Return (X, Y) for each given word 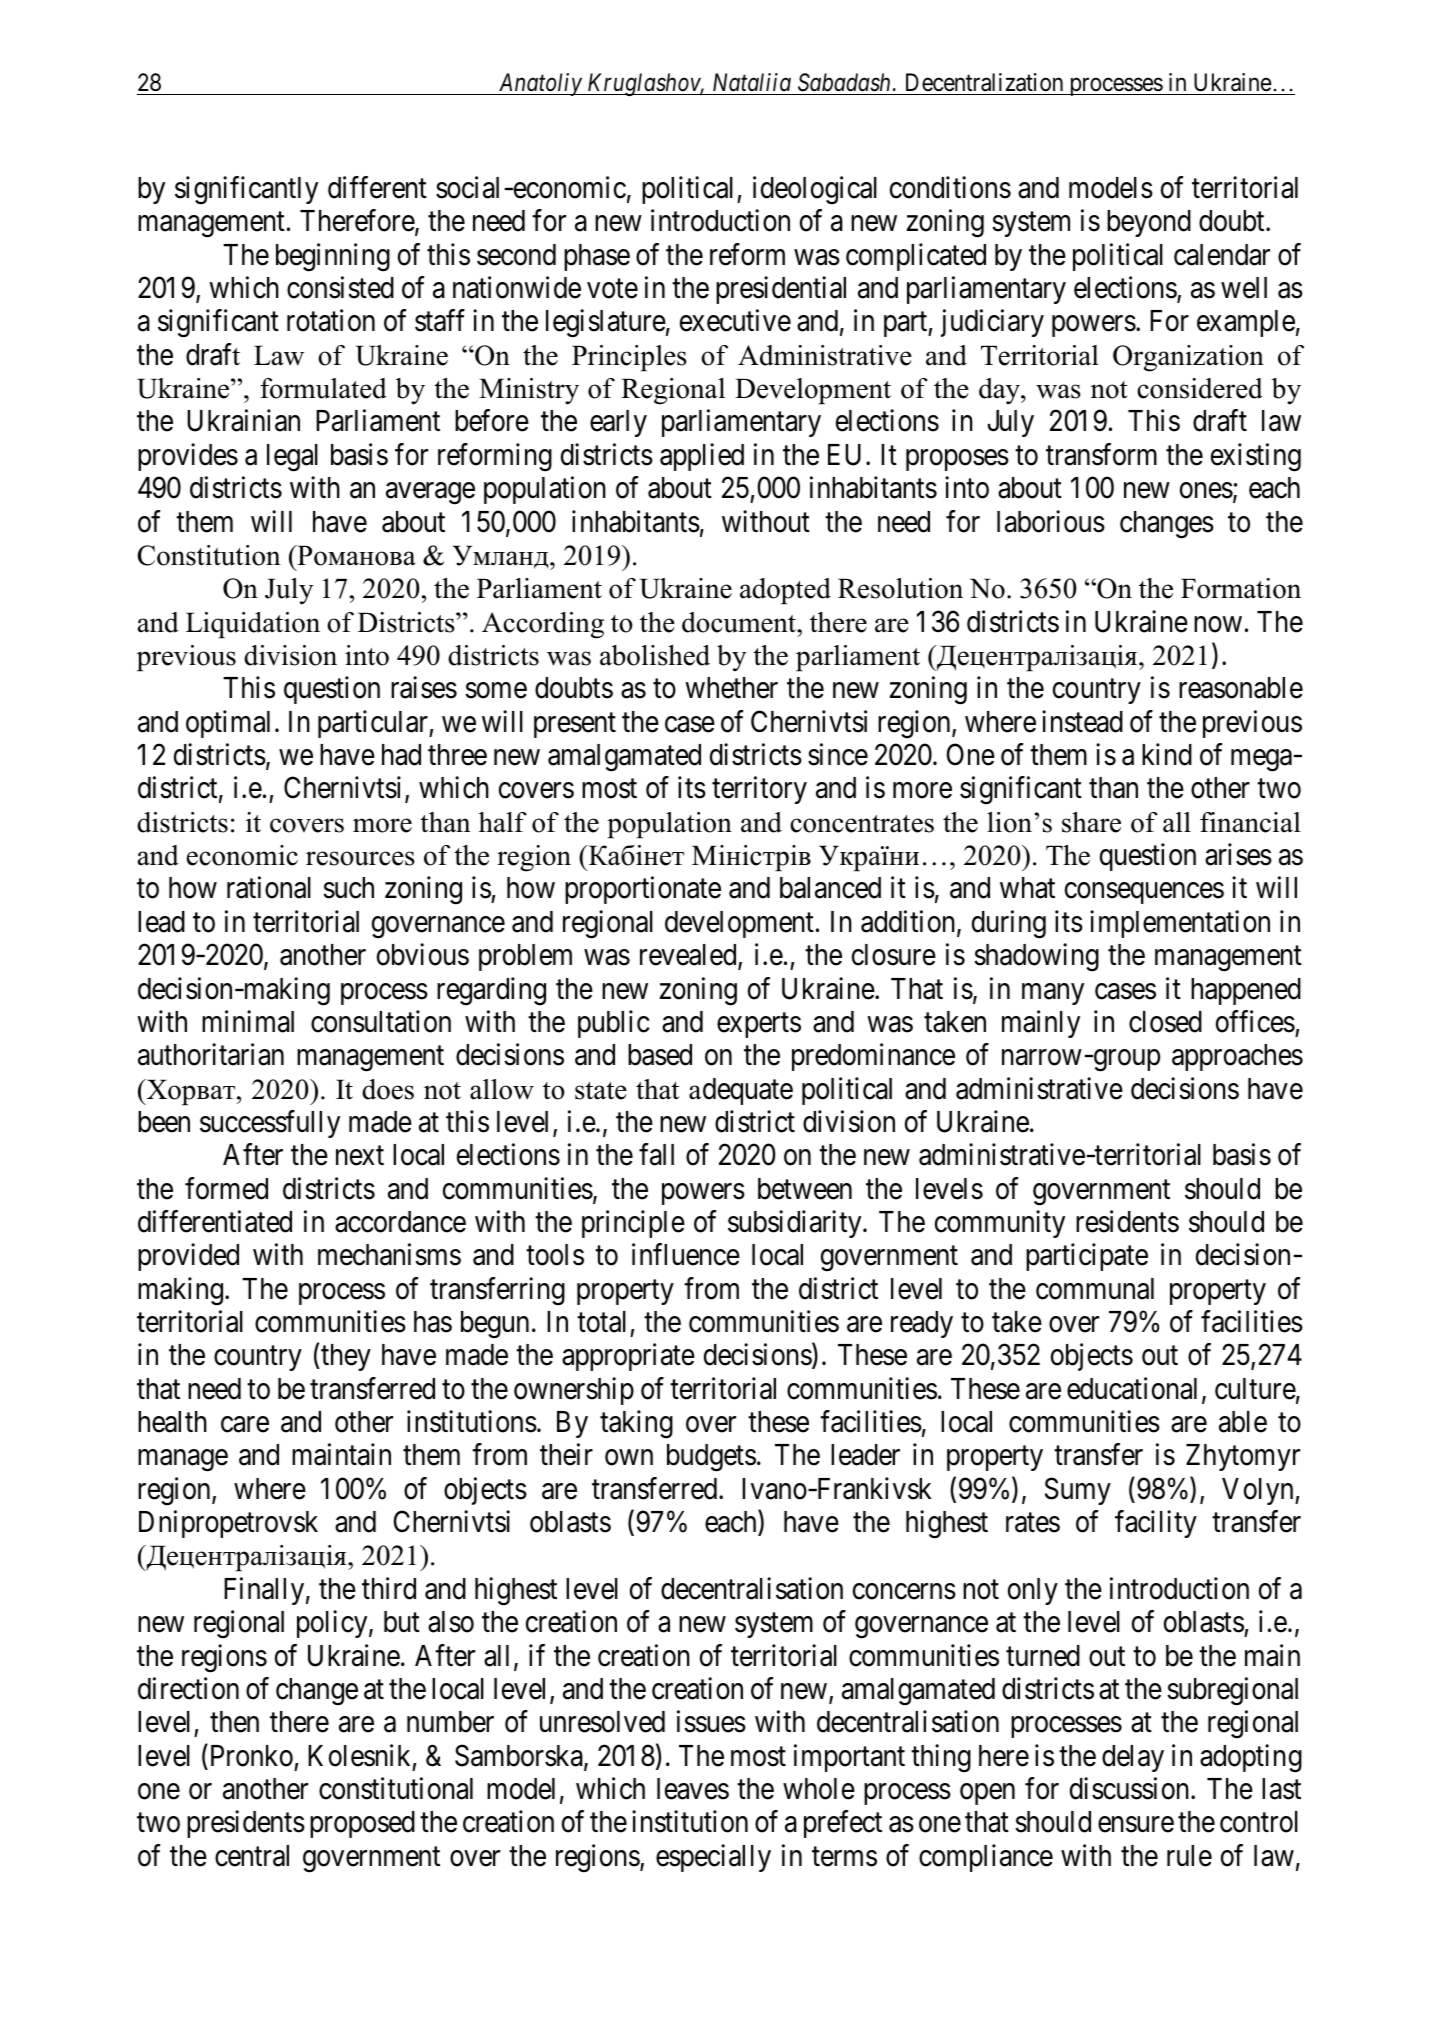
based (660, 1055)
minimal (248, 1021)
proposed (362, 1824)
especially (713, 1858)
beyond (1149, 223)
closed (1165, 1022)
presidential (781, 290)
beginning (333, 257)
